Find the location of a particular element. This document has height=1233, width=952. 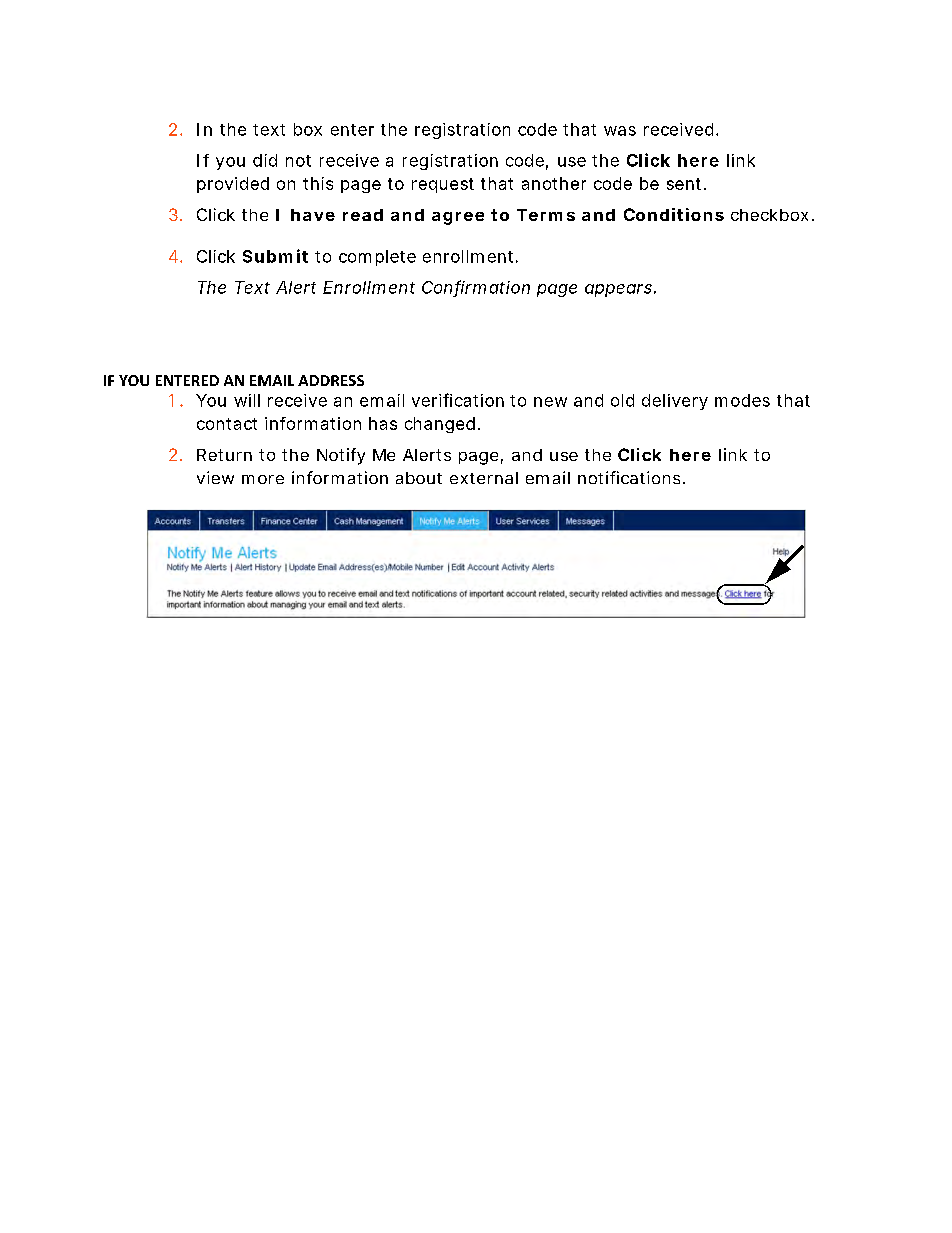

was is located at coordinates (620, 131).
